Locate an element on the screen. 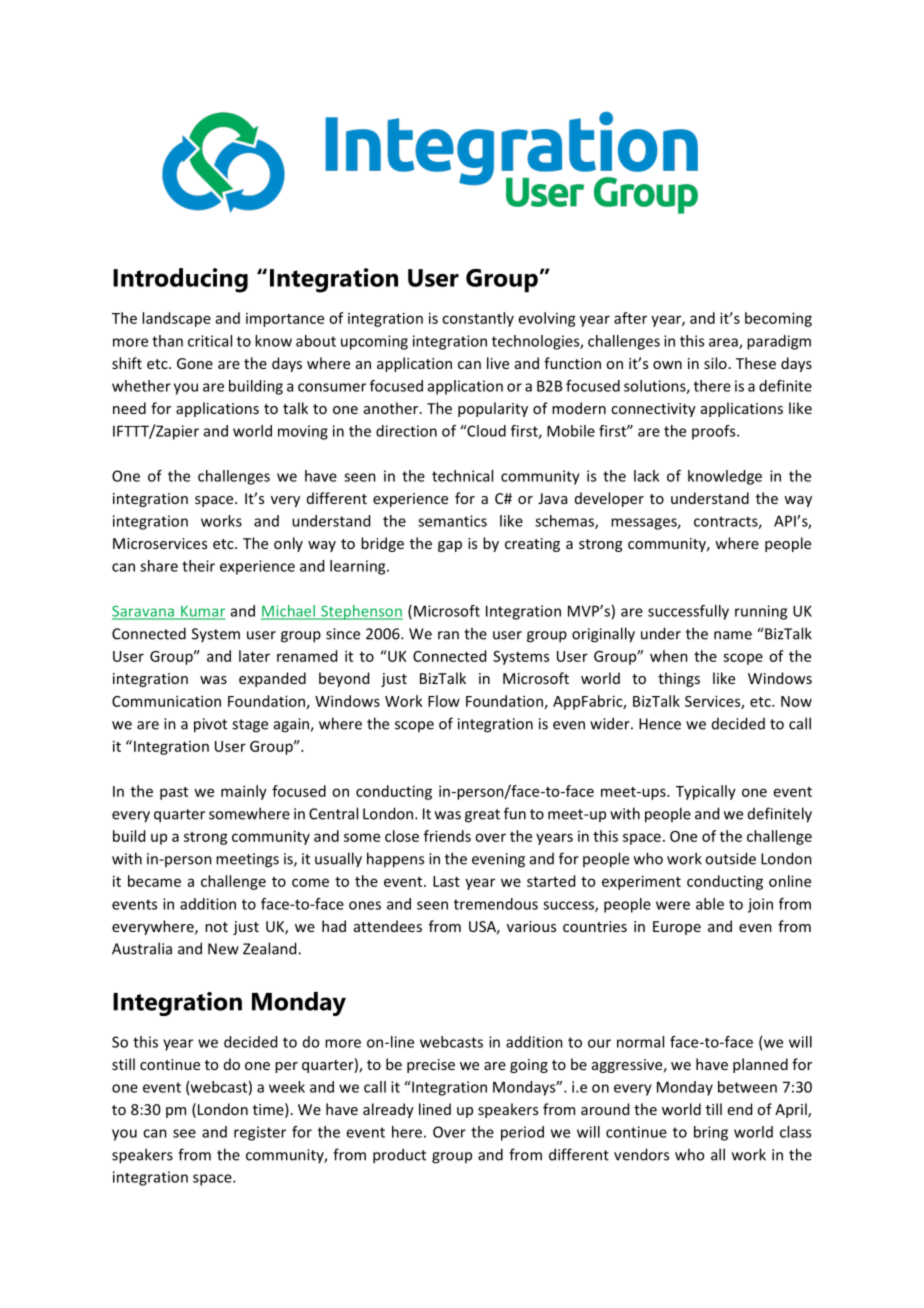 Image resolution: width=924 pixels, height=1308 pixels. area is located at coordinates (724, 343).
